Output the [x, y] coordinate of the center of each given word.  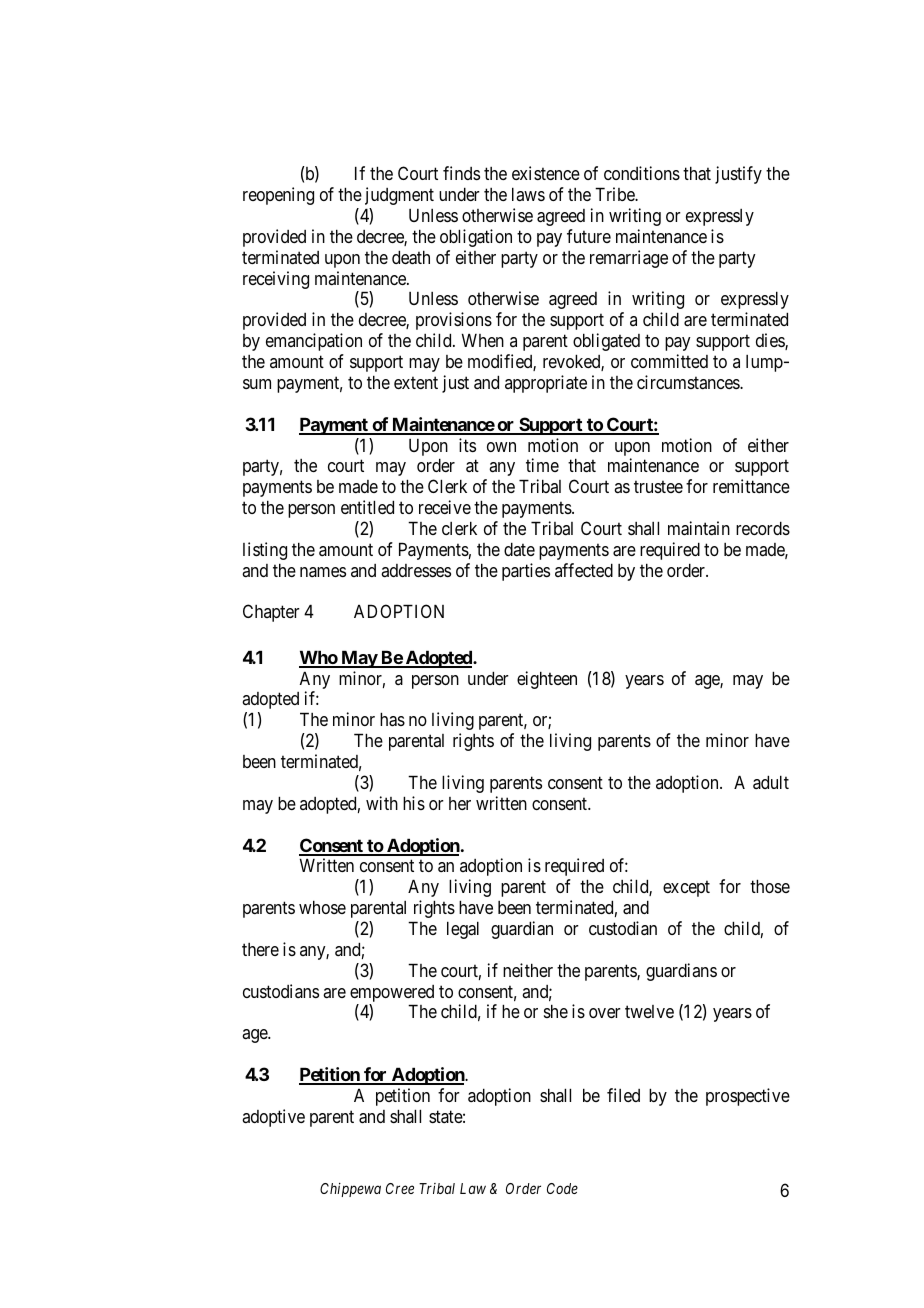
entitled [367, 507]
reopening [278, 196]
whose [322, 907]
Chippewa [350, 1190]
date [519, 549]
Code [562, 1188]
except [686, 889]
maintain [699, 528]
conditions [642, 173]
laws [528, 194]
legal [463, 930]
